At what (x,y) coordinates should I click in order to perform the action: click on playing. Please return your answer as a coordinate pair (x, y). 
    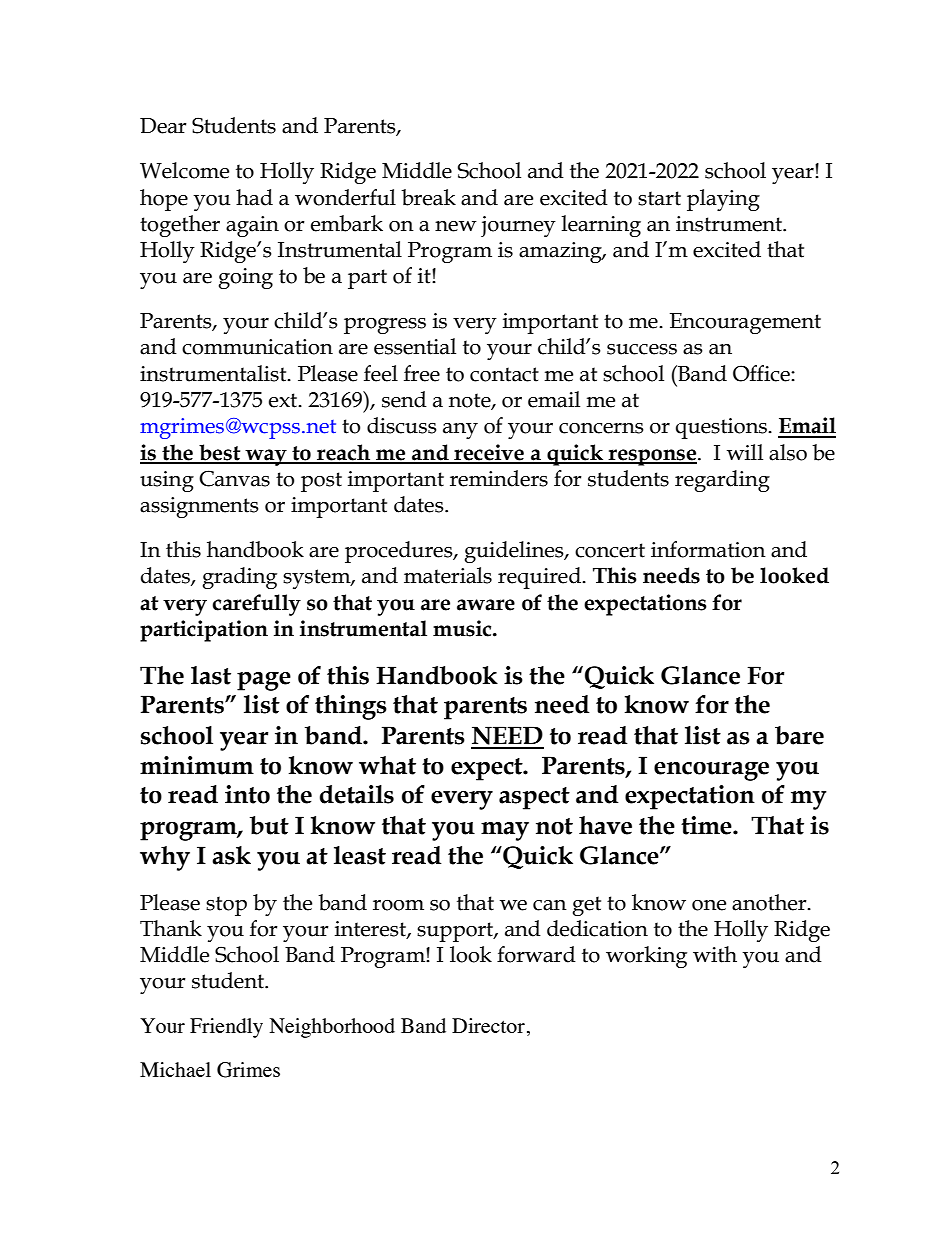
    Looking at the image, I should click on (723, 200).
